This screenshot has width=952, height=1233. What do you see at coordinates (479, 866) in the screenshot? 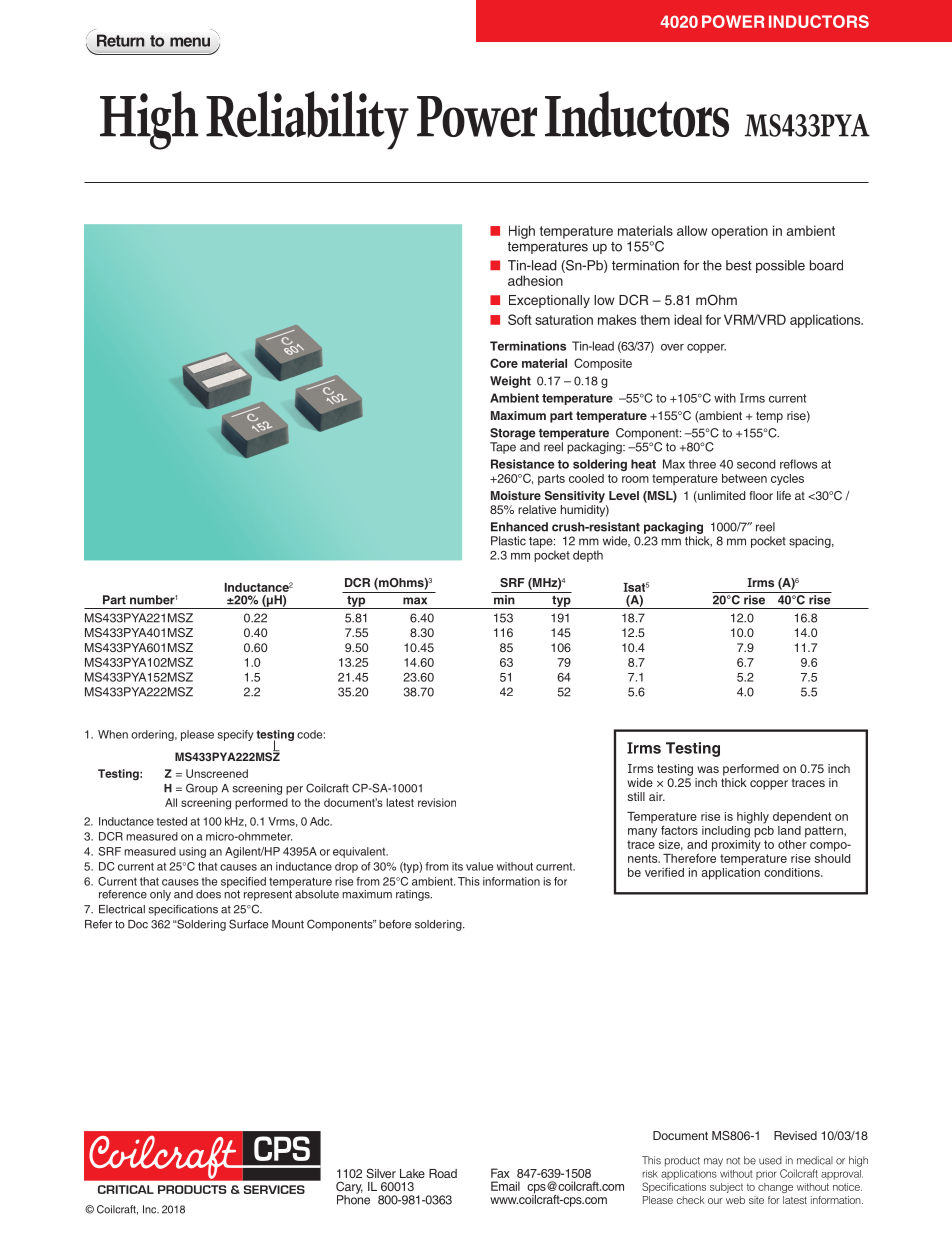
I see `value` at bounding box center [479, 866].
